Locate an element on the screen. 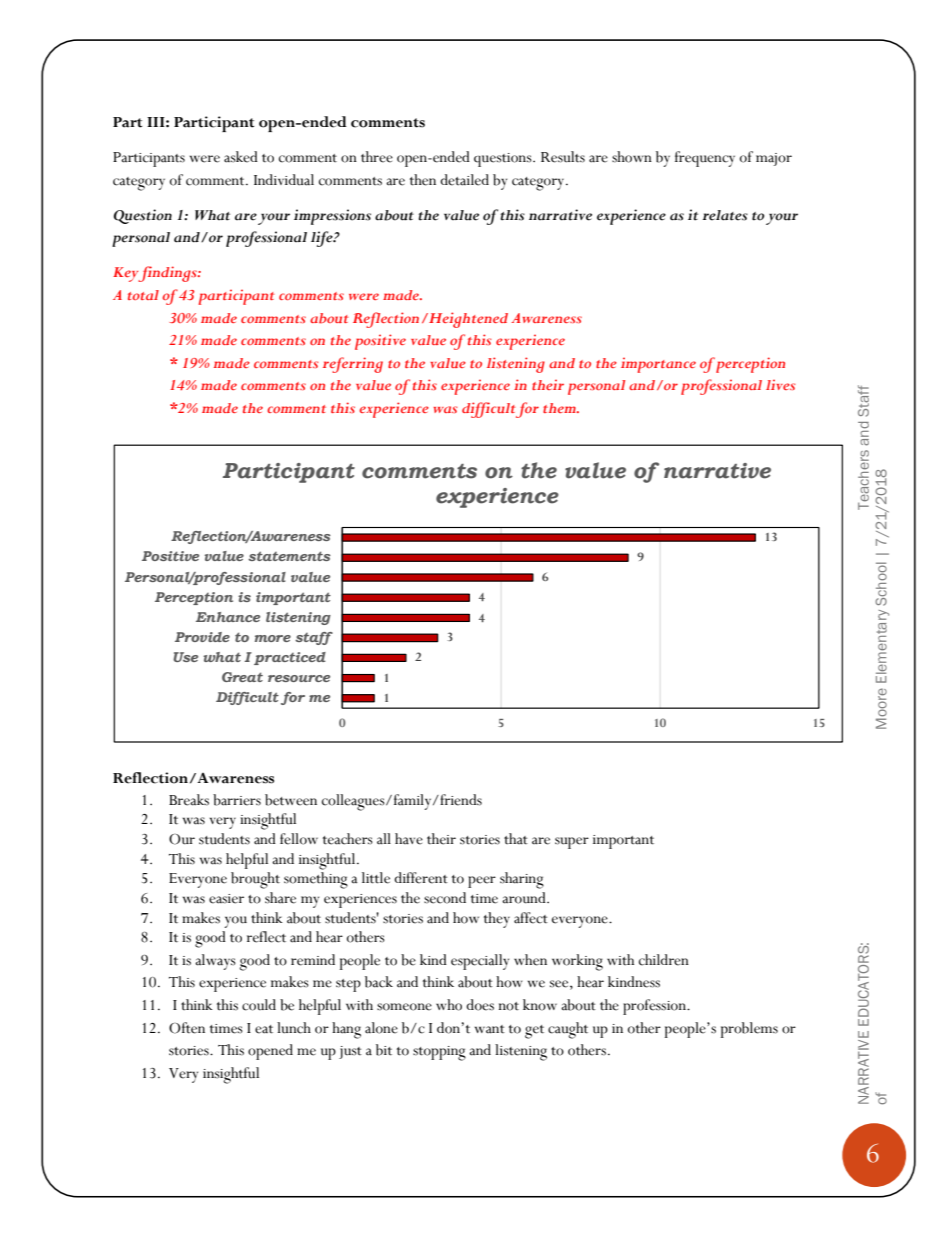 The height and width of the screenshot is (1233, 952). have is located at coordinates (409, 839).
